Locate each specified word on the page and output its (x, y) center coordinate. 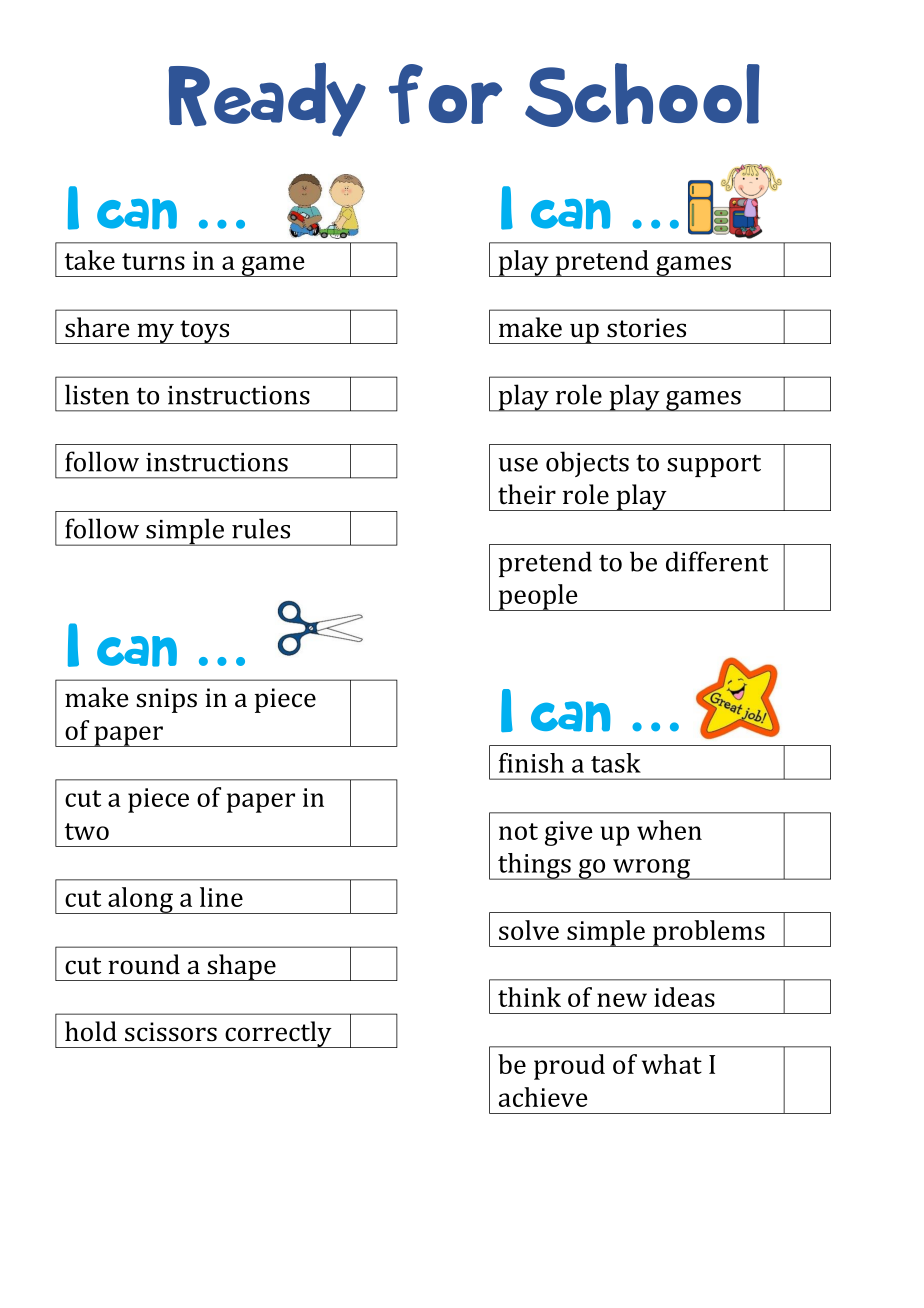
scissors (171, 1032)
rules (261, 528)
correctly (278, 1034)
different (717, 561)
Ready (267, 99)
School (642, 95)
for (445, 94)
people (538, 597)
